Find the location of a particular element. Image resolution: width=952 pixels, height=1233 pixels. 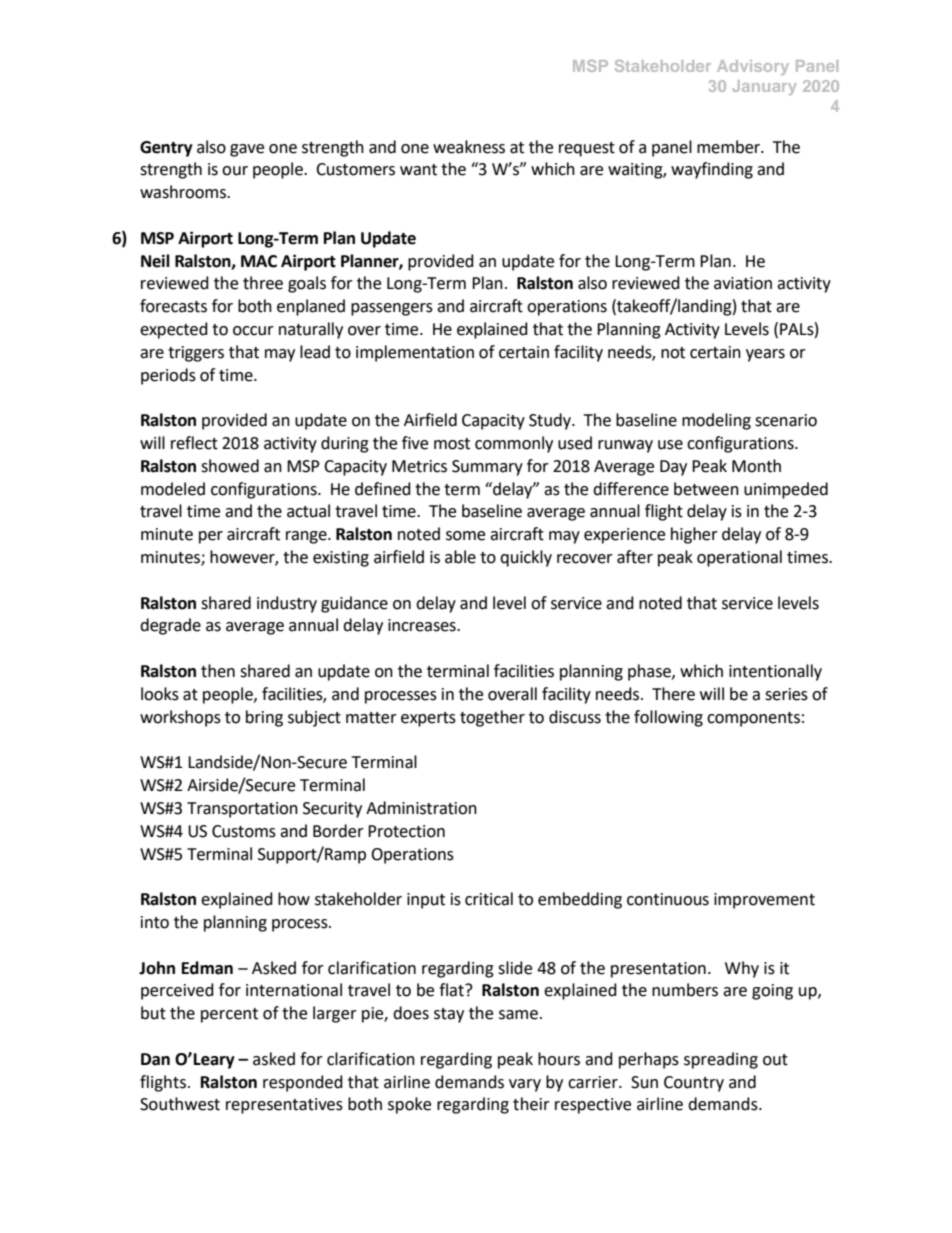

weakness is located at coordinates (469, 147).
